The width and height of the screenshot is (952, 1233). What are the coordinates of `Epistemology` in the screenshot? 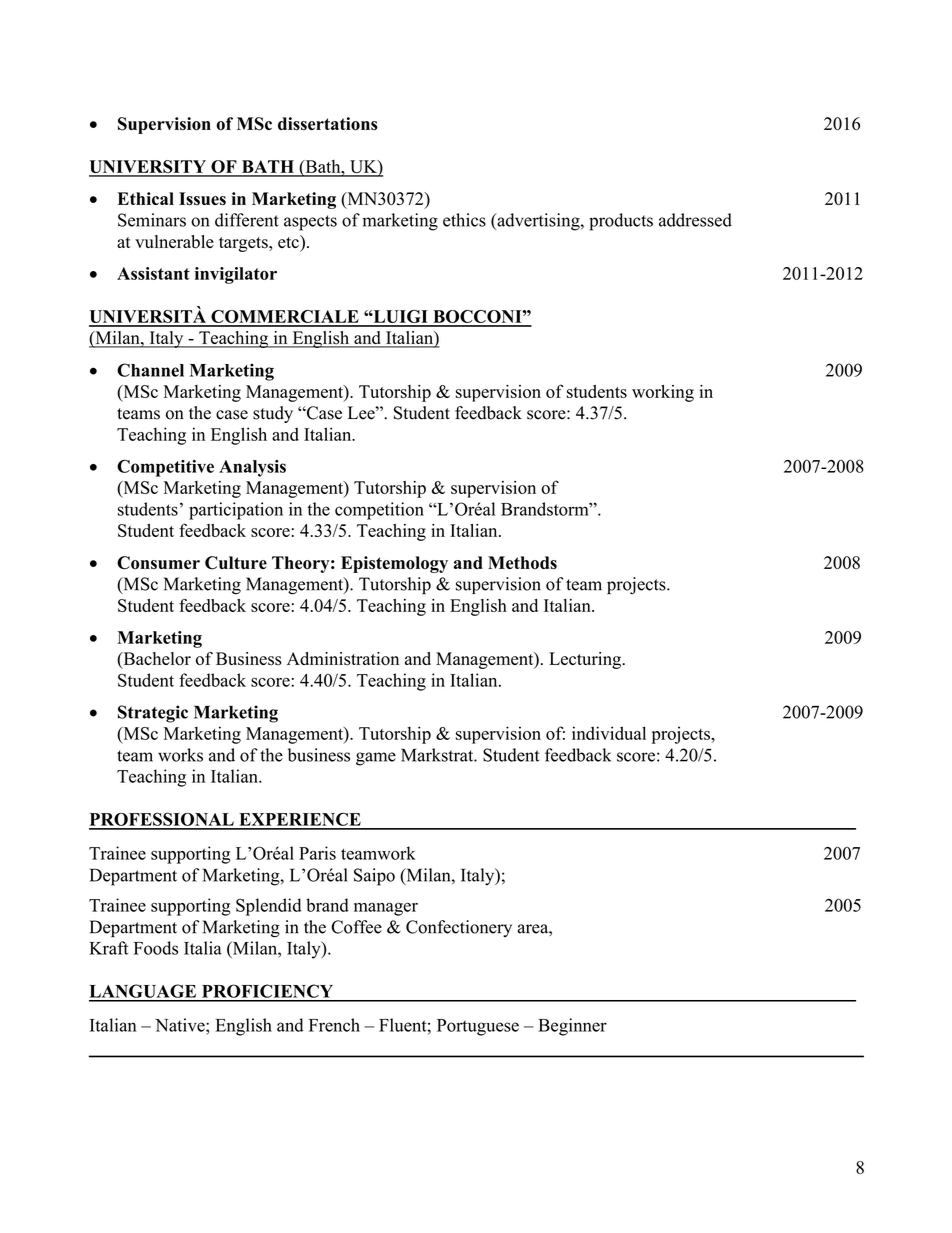 It's located at (394, 564).
